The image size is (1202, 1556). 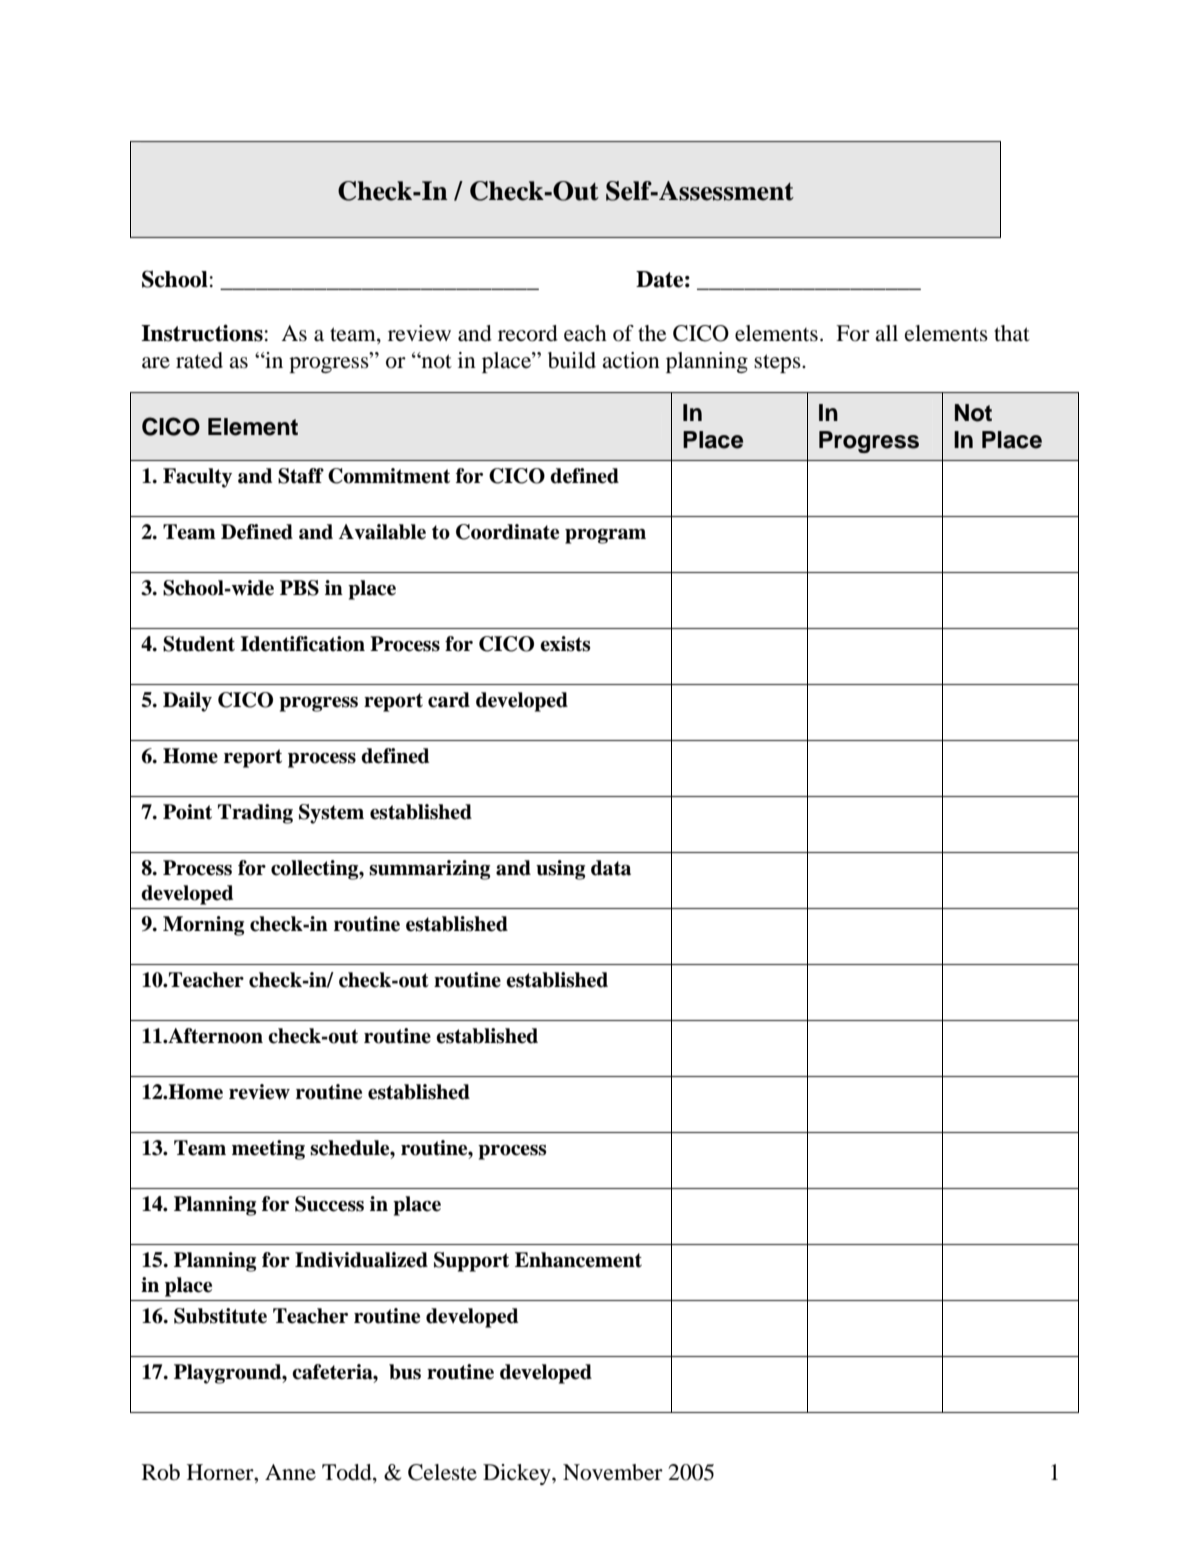 I want to click on exists, so click(x=565, y=644).
